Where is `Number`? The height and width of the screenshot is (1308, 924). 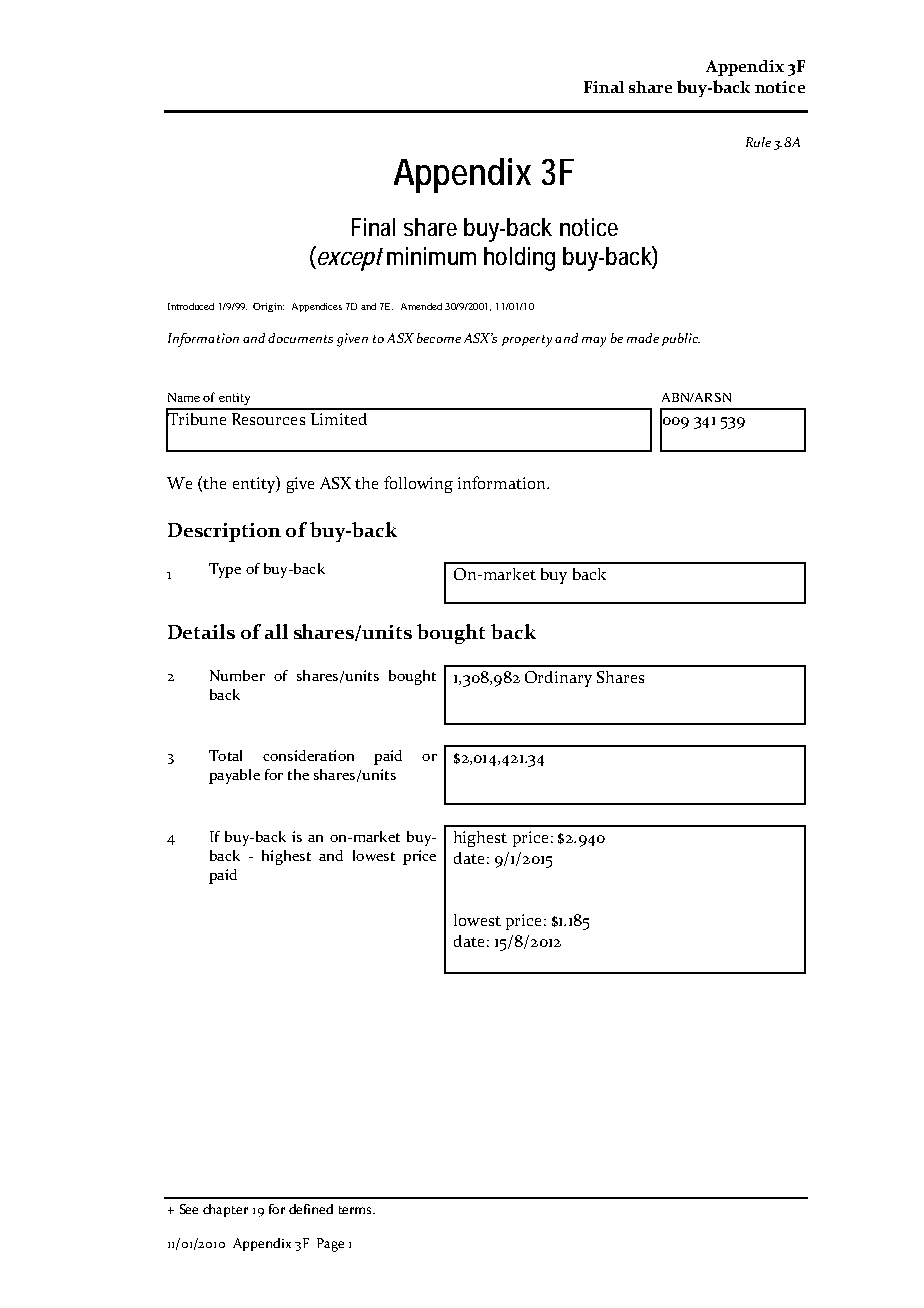
Number is located at coordinates (237, 675).
